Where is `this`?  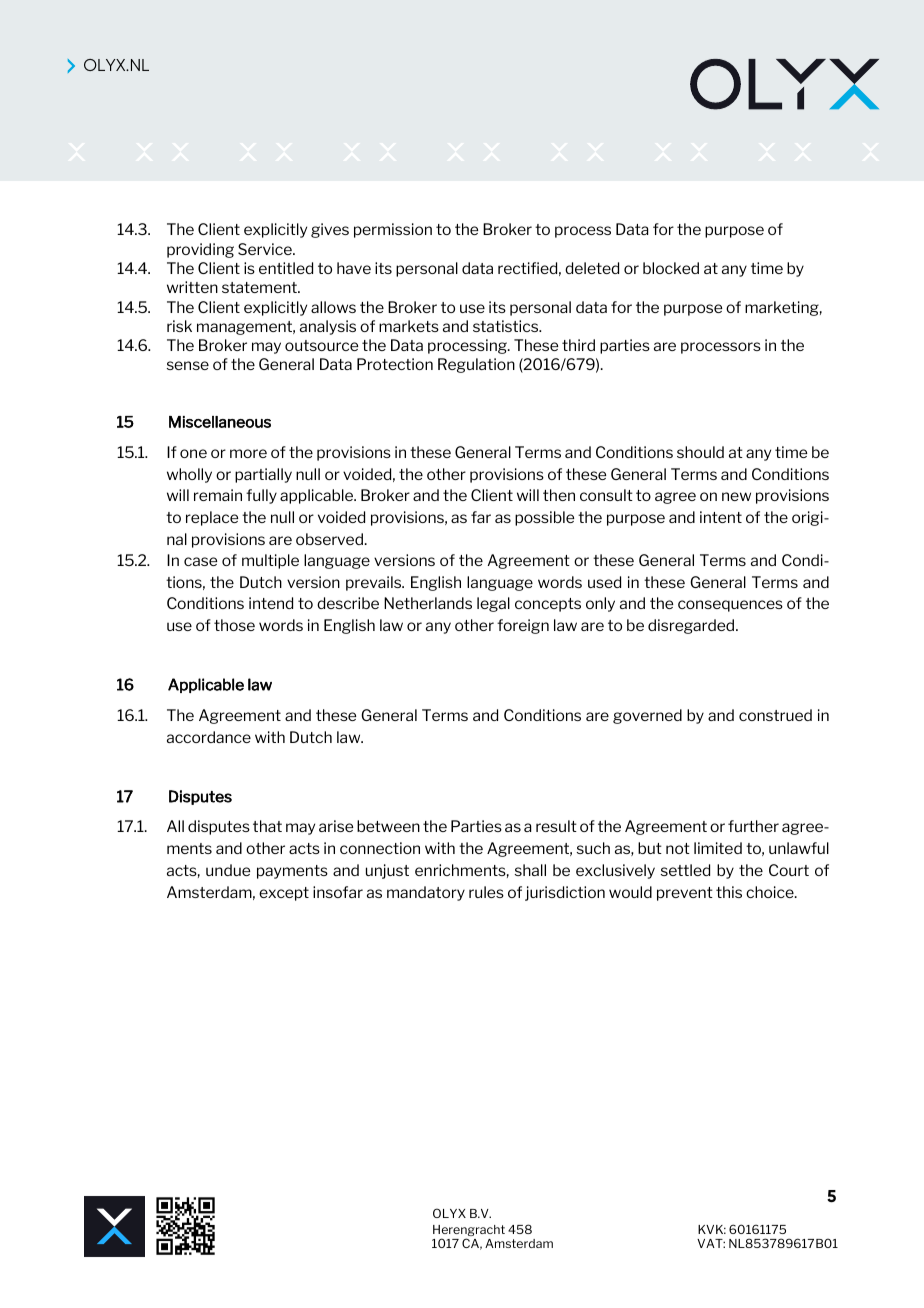 this is located at coordinates (729, 892).
